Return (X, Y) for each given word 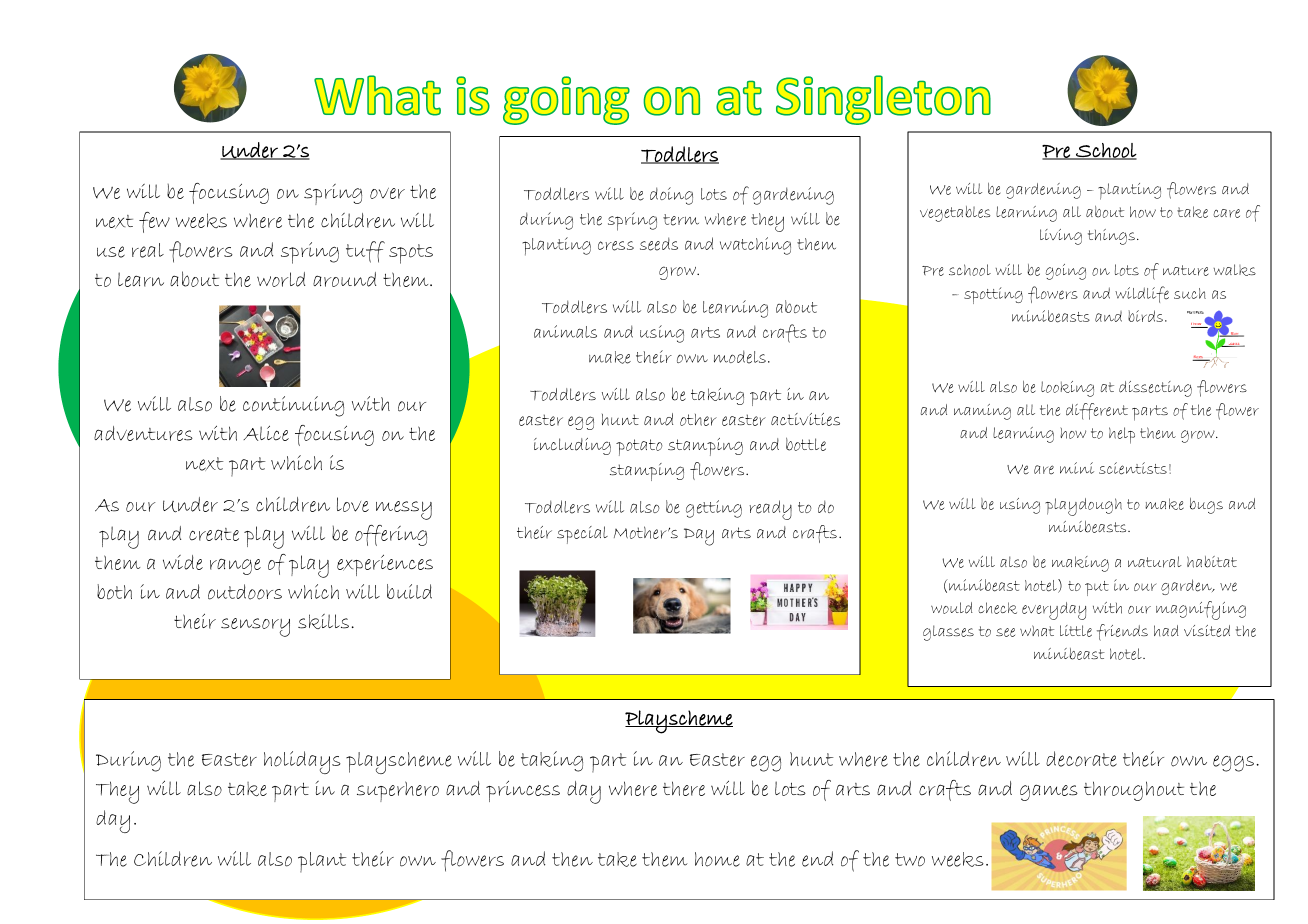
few (154, 222)
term (681, 220)
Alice (266, 433)
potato (639, 447)
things (1111, 237)
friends (1122, 632)
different (1097, 411)
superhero (398, 791)
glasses (948, 633)
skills (323, 621)
